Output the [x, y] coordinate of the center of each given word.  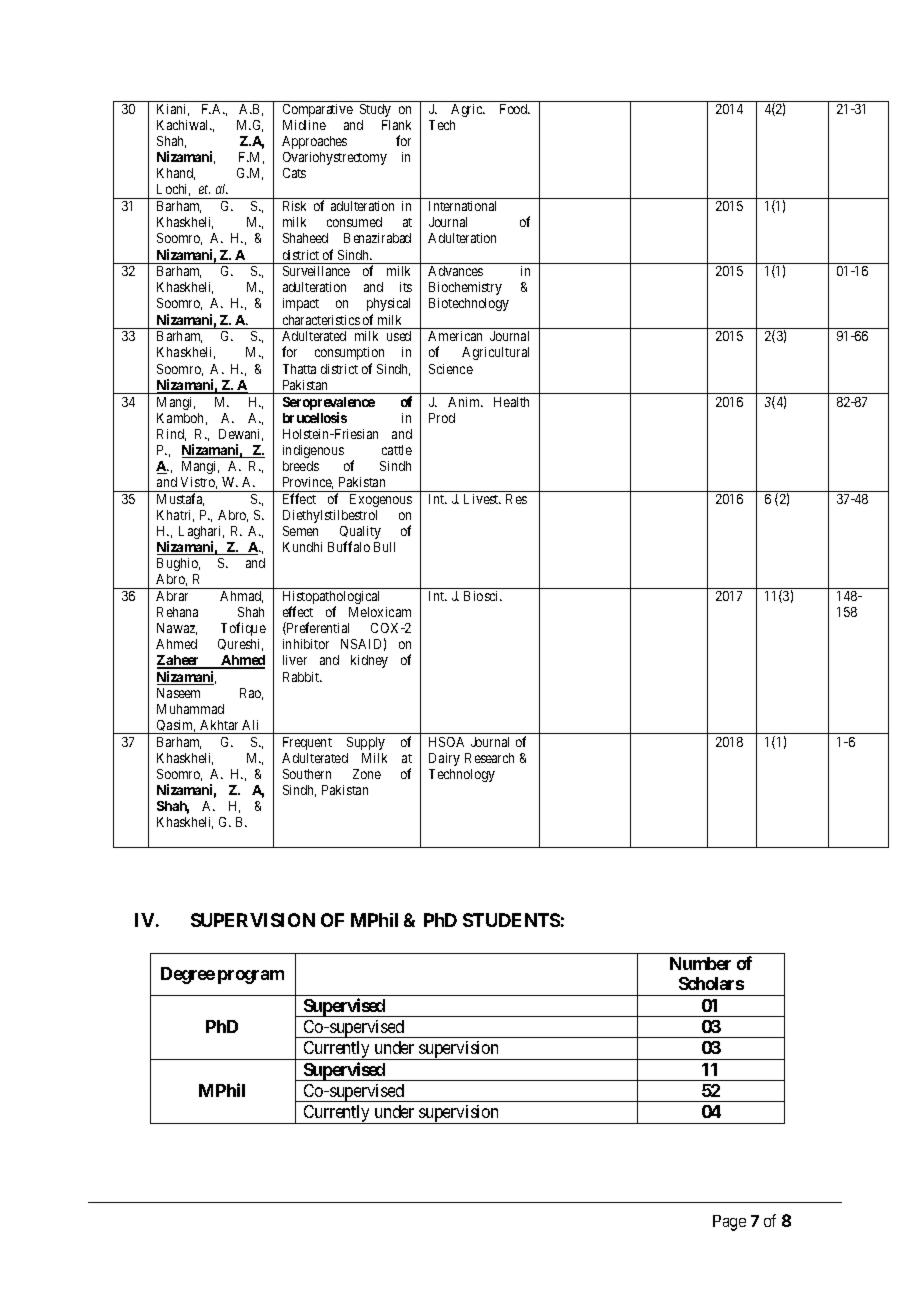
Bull [384, 547]
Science [451, 369]
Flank [396, 125]
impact [301, 304]
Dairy [444, 759]
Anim [465, 402]
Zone [367, 774]
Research [489, 758]
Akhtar [219, 725]
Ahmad [241, 597]
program [251, 977]
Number [700, 963]
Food [515, 109]
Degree [188, 975]
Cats [294, 173]
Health [511, 402]
